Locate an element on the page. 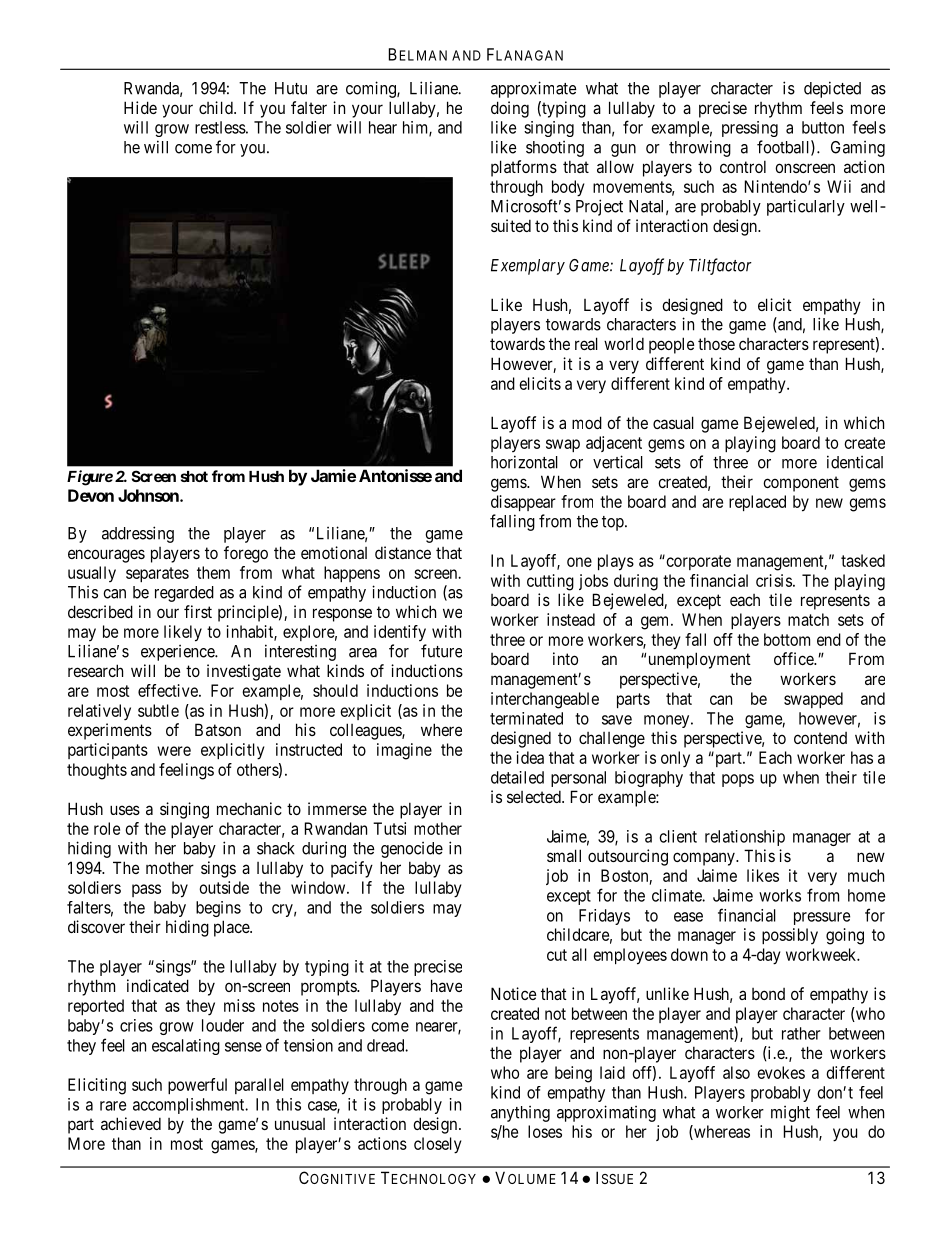  might is located at coordinates (790, 1114).
